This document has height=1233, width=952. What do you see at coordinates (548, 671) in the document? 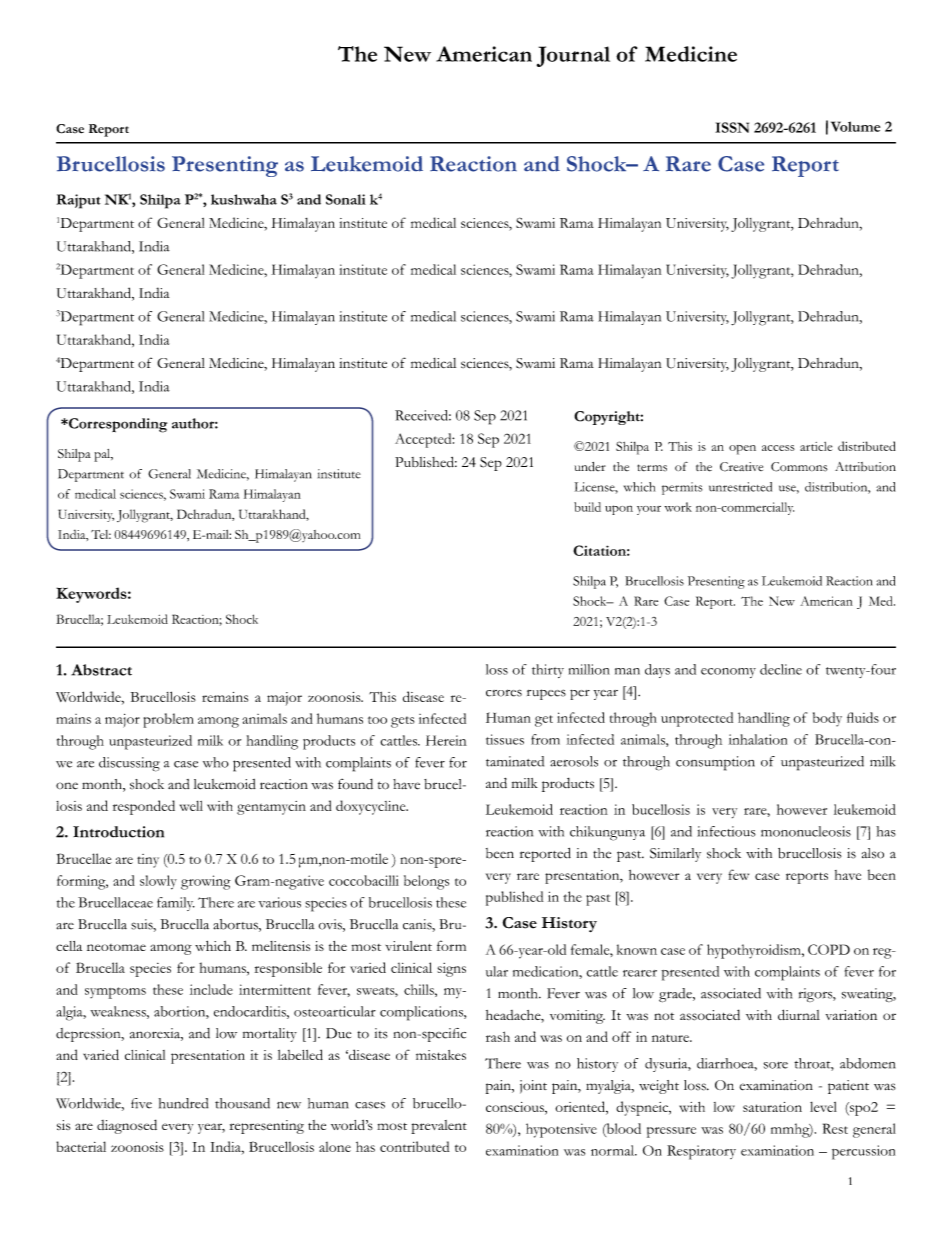
I see `thirty` at bounding box center [548, 671].
